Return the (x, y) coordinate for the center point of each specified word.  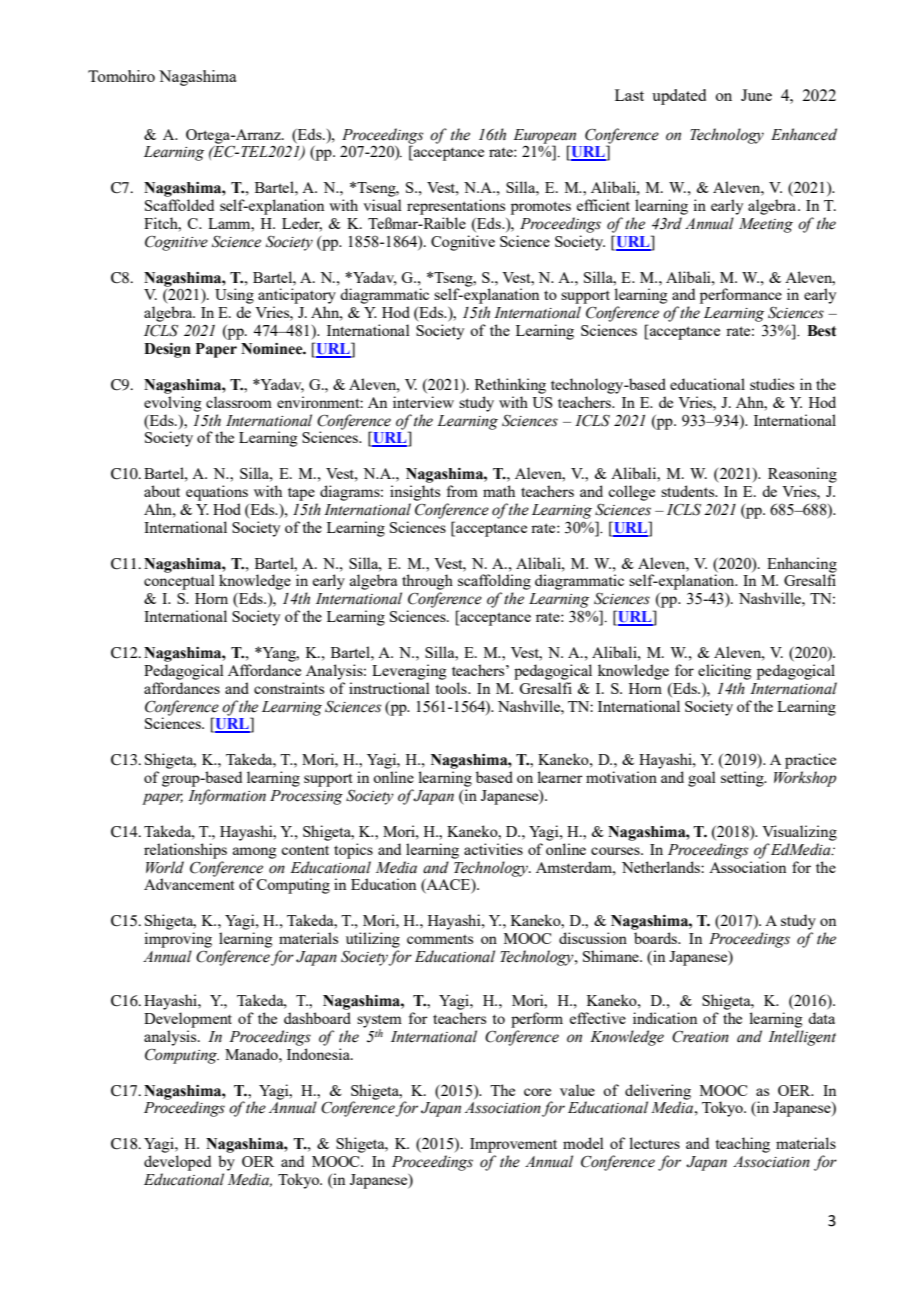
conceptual (179, 581)
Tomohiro (121, 76)
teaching (743, 1145)
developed (177, 1163)
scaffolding (494, 582)
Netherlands (662, 867)
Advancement (189, 883)
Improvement (513, 1145)
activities (493, 849)
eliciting (724, 672)
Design (167, 350)
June (756, 95)
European (544, 136)
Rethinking (510, 386)
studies (772, 384)
